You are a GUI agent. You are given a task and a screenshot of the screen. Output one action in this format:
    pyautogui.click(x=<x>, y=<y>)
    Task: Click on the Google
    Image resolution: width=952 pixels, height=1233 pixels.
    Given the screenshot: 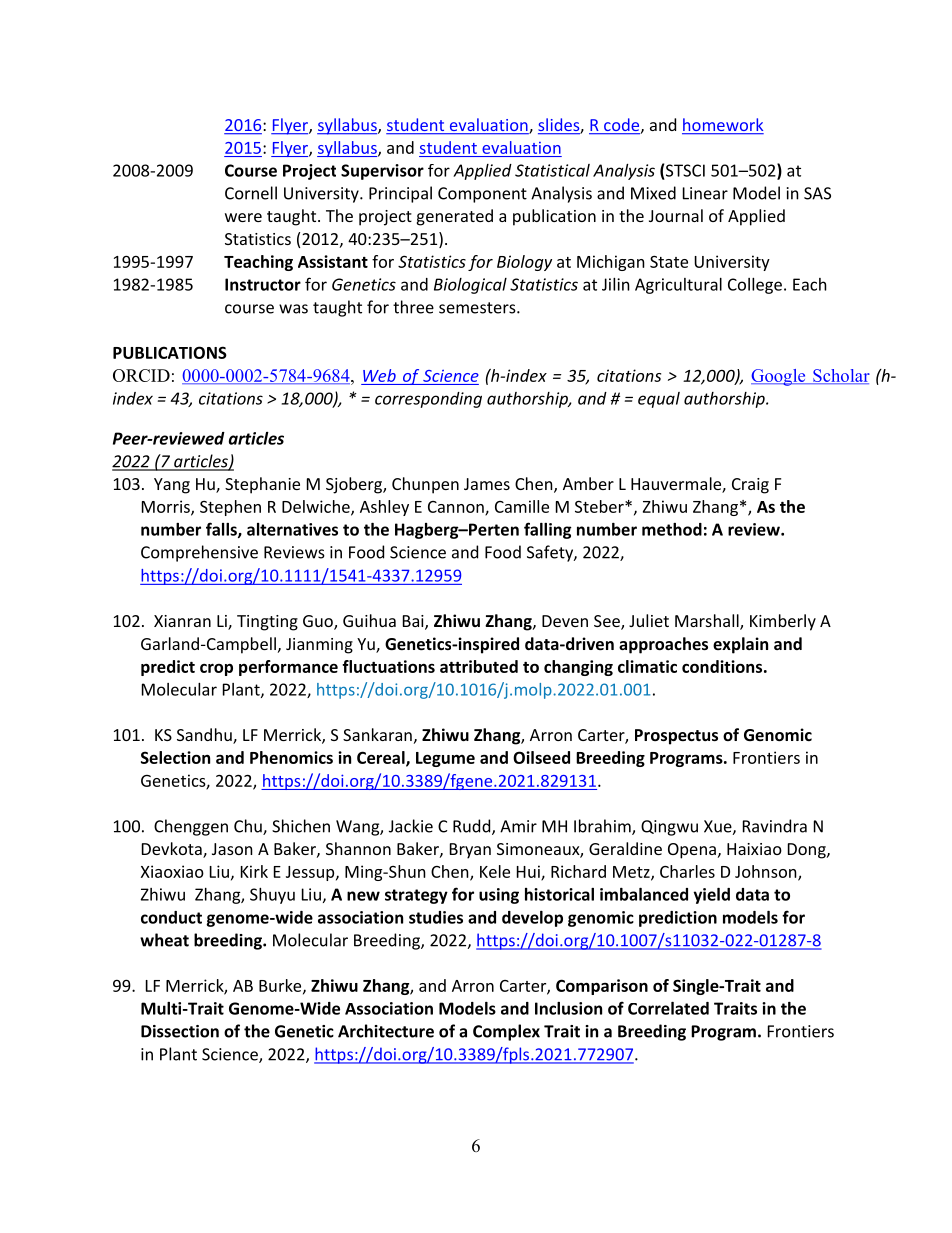 What is the action you would take?
    pyautogui.click(x=779, y=377)
